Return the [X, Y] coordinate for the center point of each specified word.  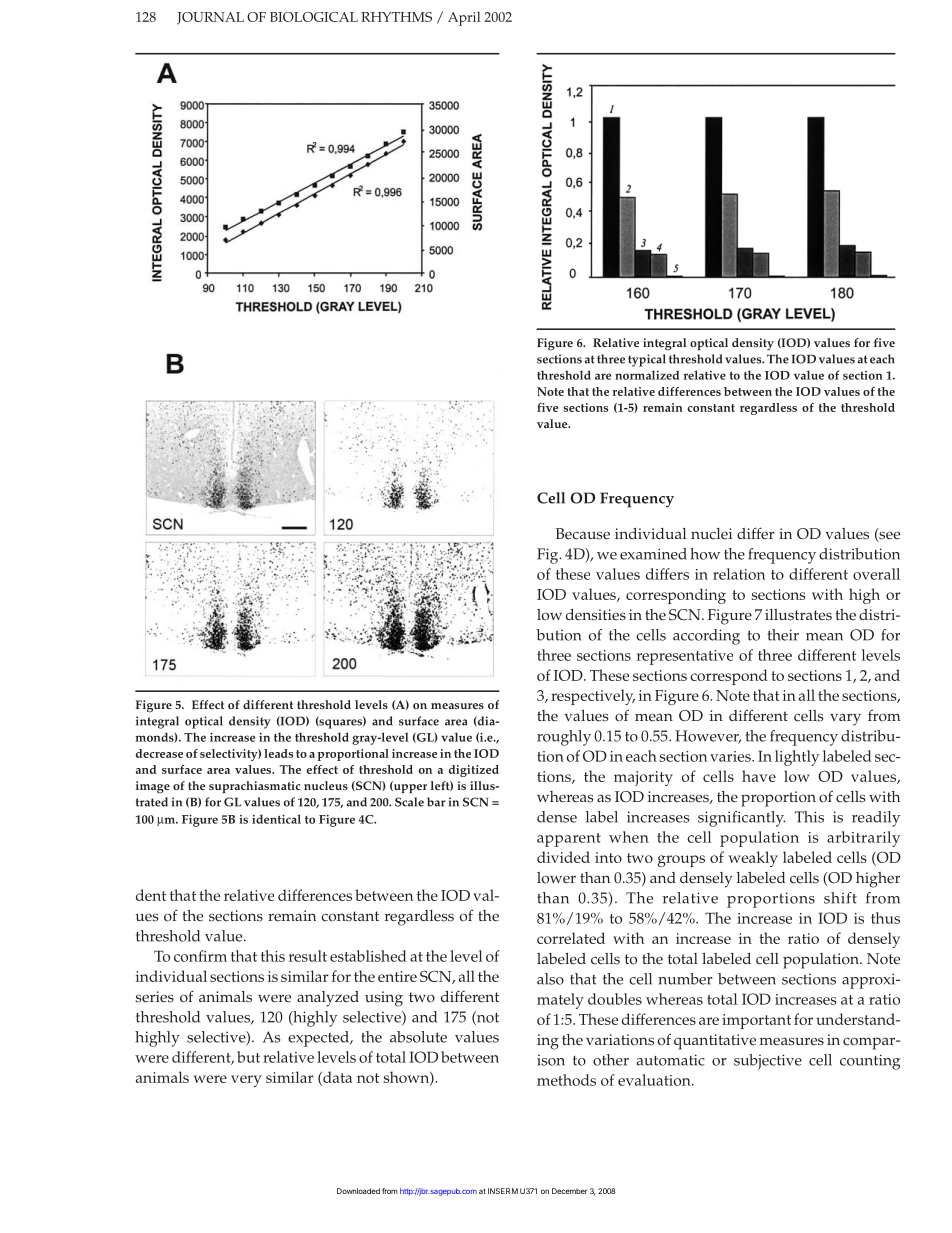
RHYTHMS [396, 17]
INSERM [503, 1191]
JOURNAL [210, 18]
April [464, 18]
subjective [768, 1062]
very [246, 1081]
